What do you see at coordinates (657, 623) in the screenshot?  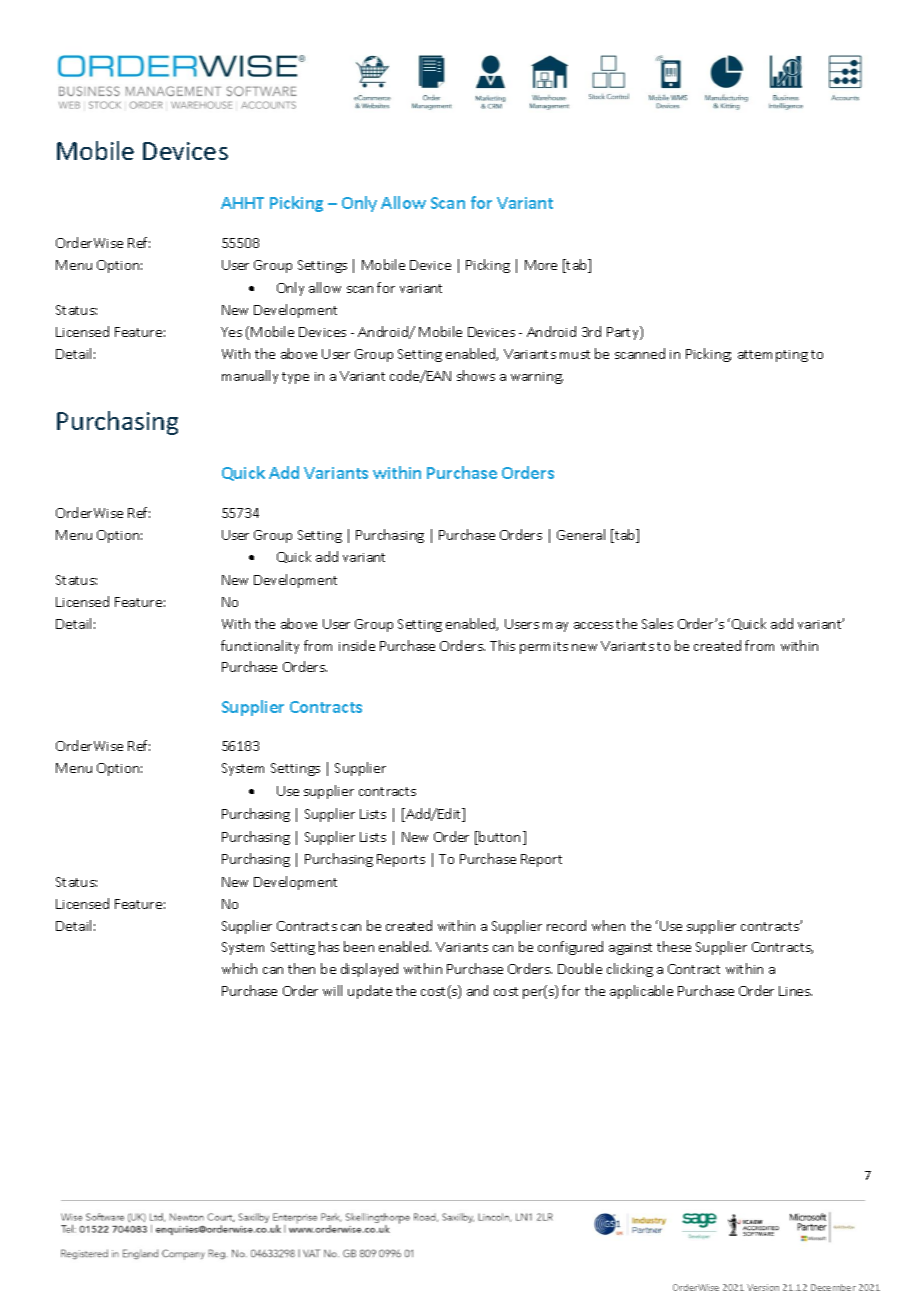 I see `Sales` at bounding box center [657, 623].
